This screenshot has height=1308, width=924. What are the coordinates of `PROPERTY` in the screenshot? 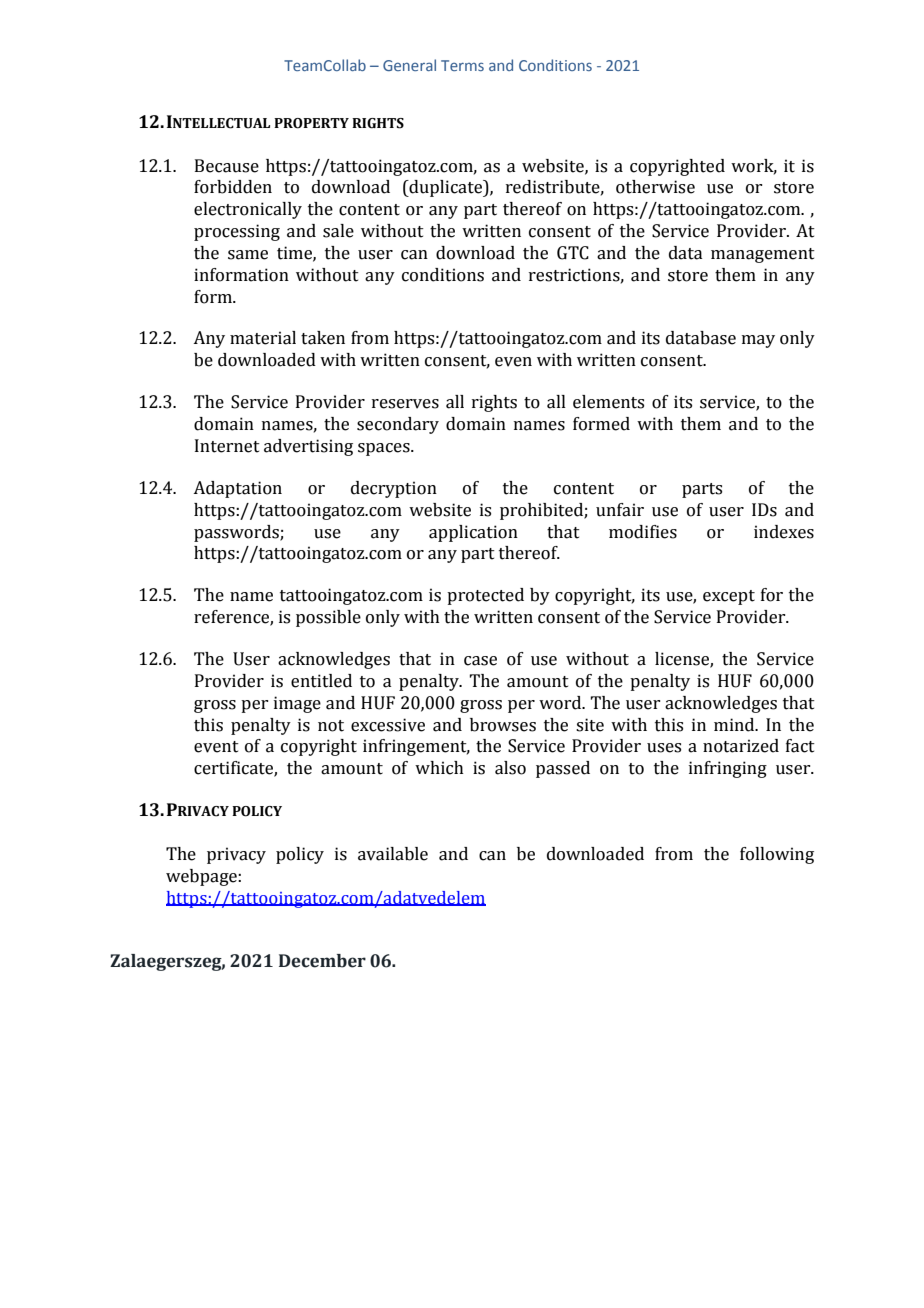 It's located at (311, 123).
